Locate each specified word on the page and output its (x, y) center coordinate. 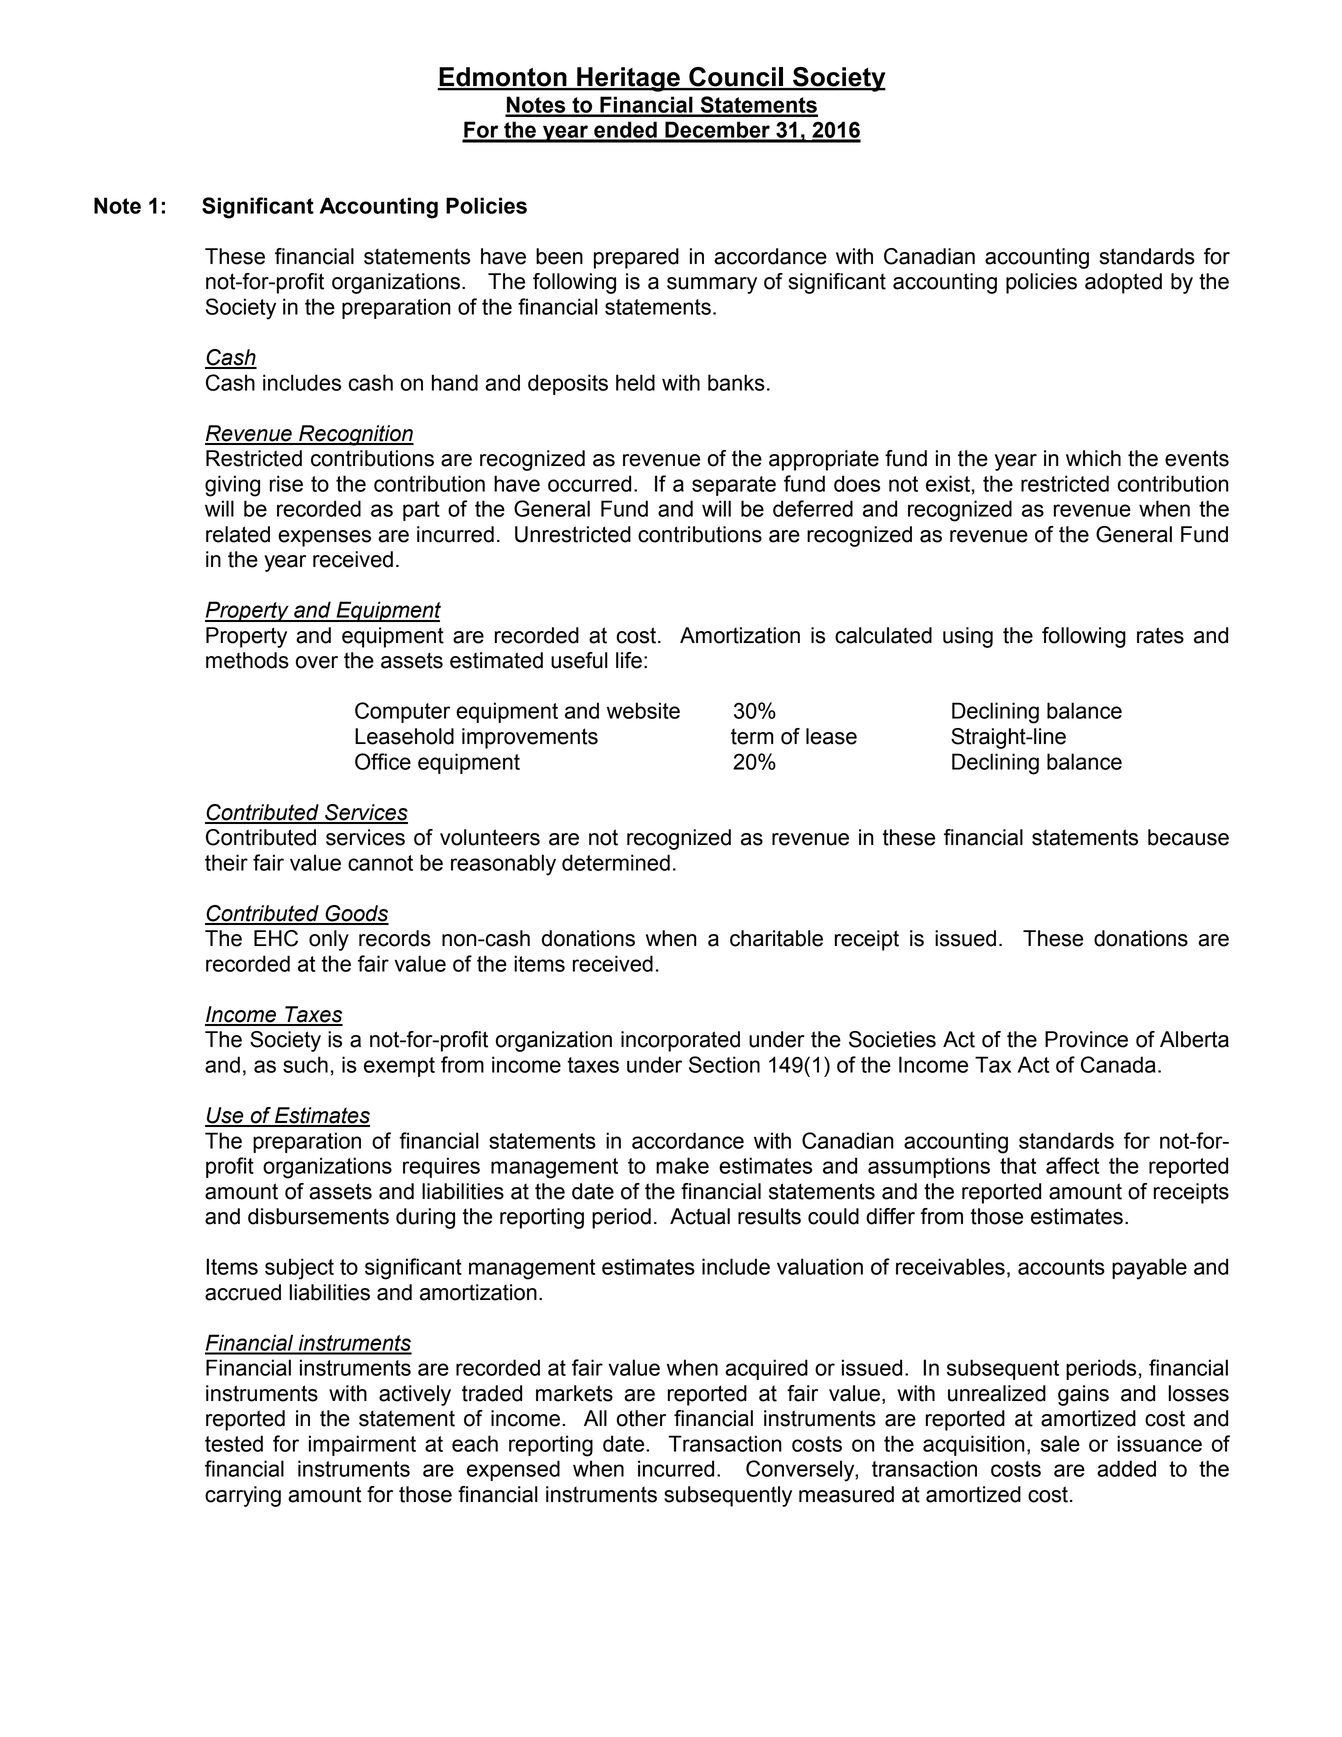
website (643, 710)
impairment (362, 1445)
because (1188, 837)
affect (1072, 1165)
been (559, 256)
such (305, 1064)
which (1093, 458)
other (641, 1418)
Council (736, 78)
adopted (1123, 283)
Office (383, 761)
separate (734, 486)
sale (1060, 1443)
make (682, 1165)
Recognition (355, 435)
